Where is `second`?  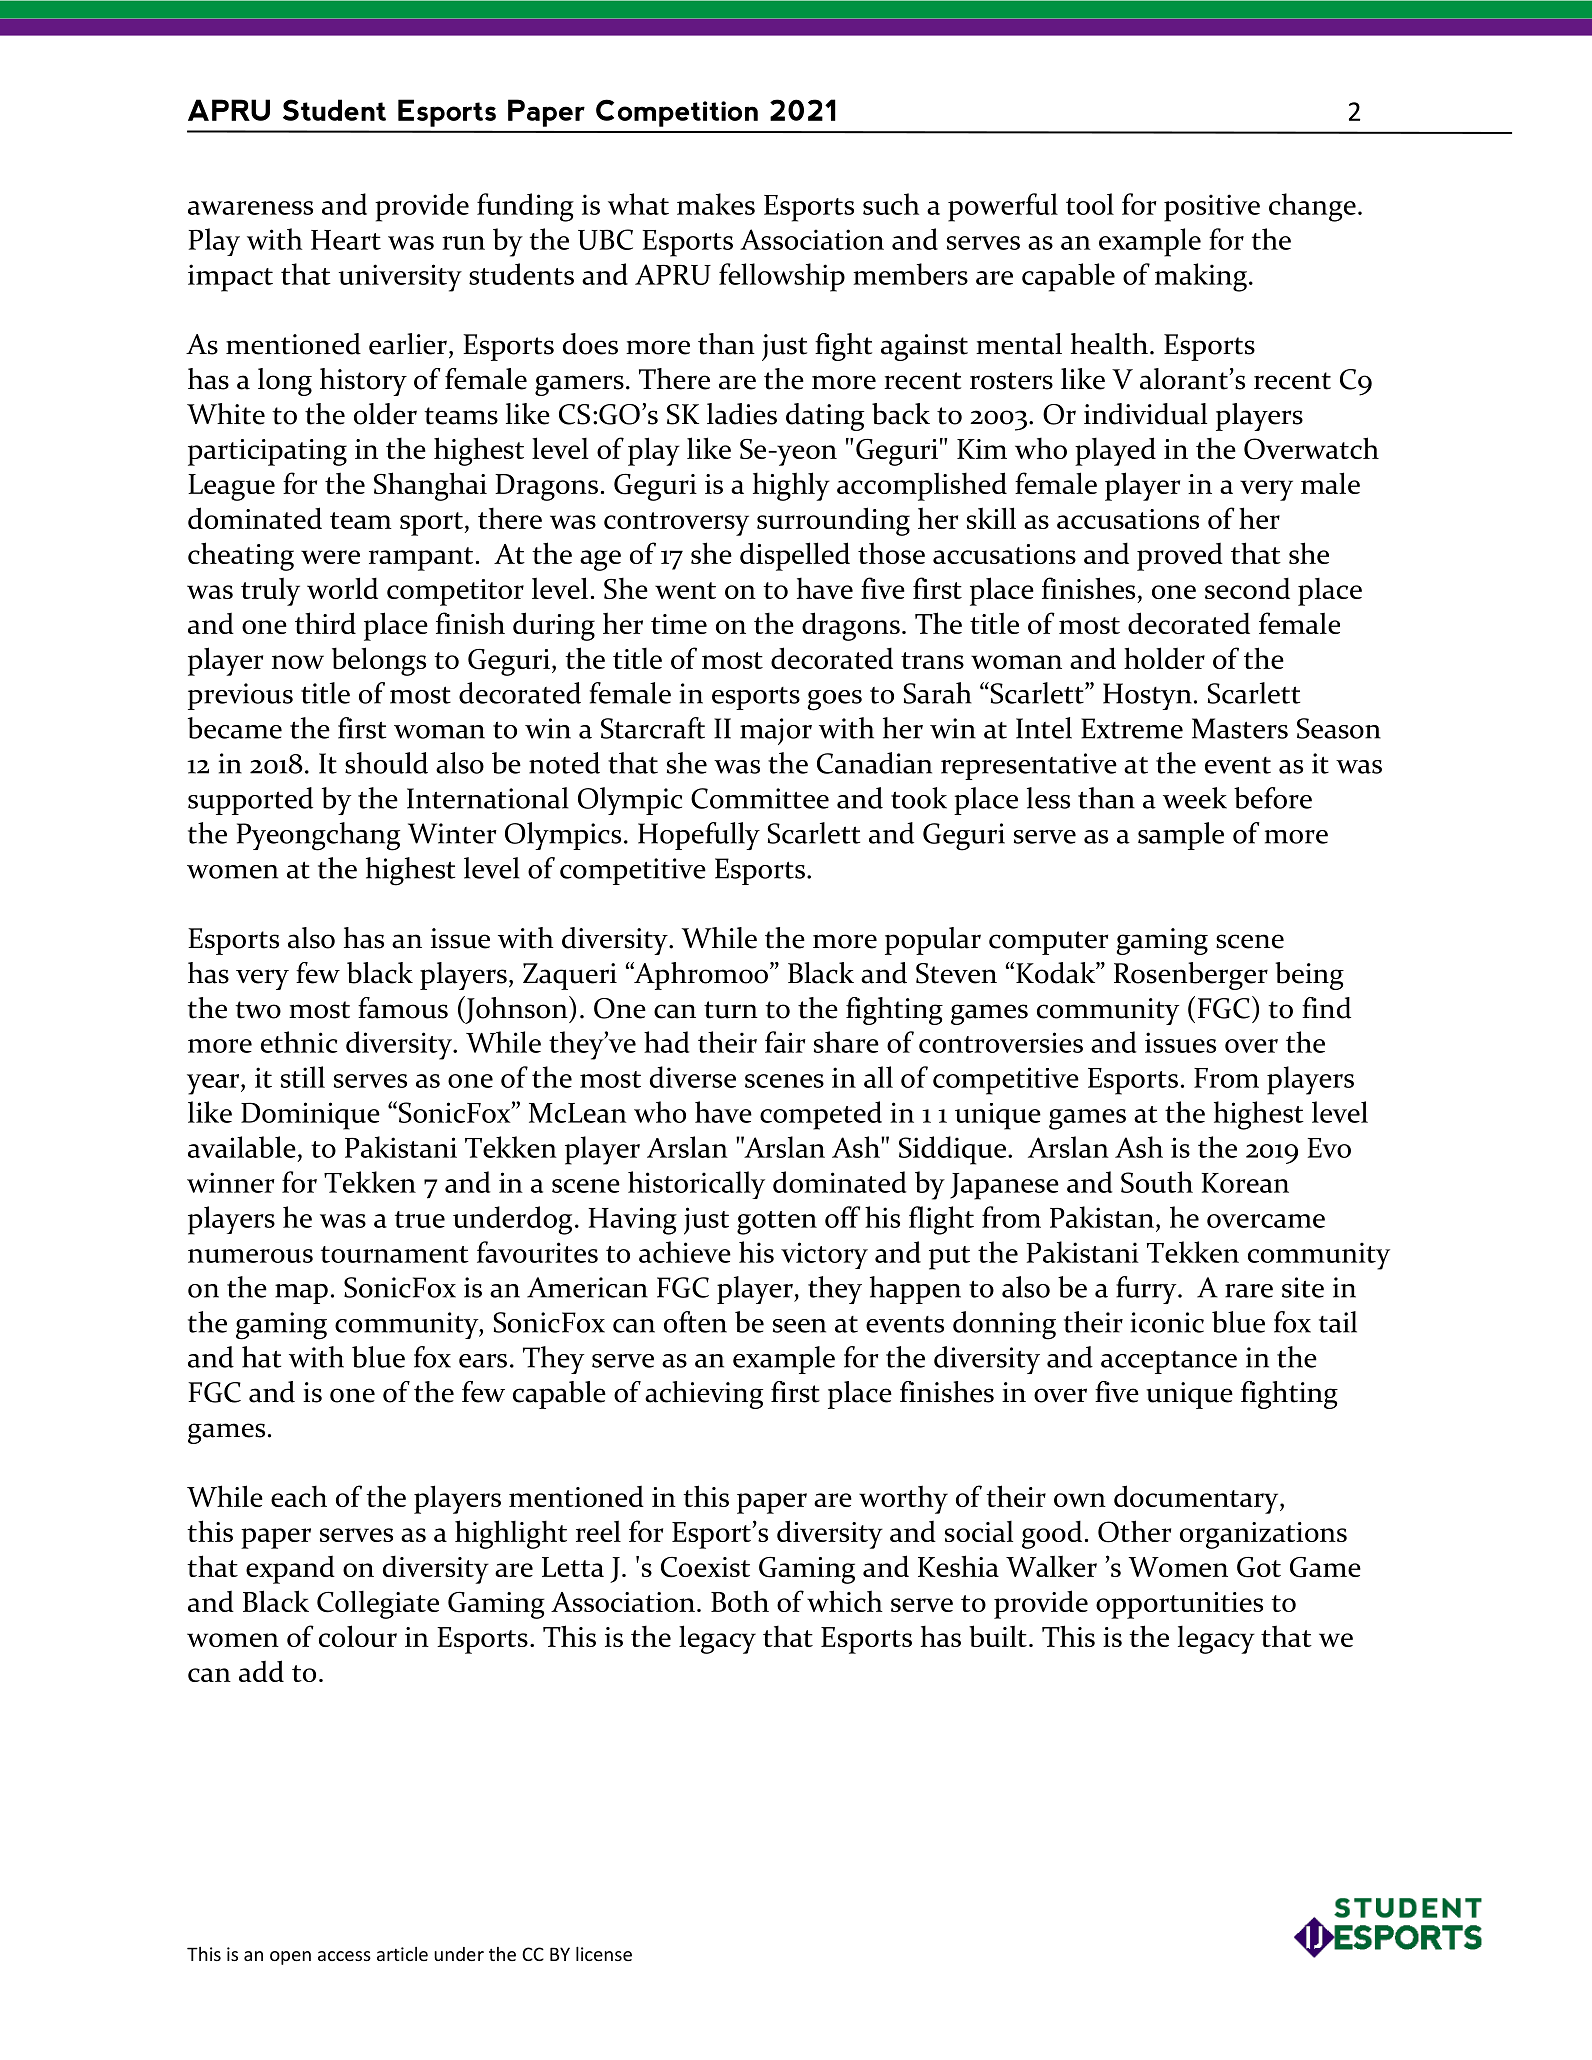 second is located at coordinates (1247, 588).
